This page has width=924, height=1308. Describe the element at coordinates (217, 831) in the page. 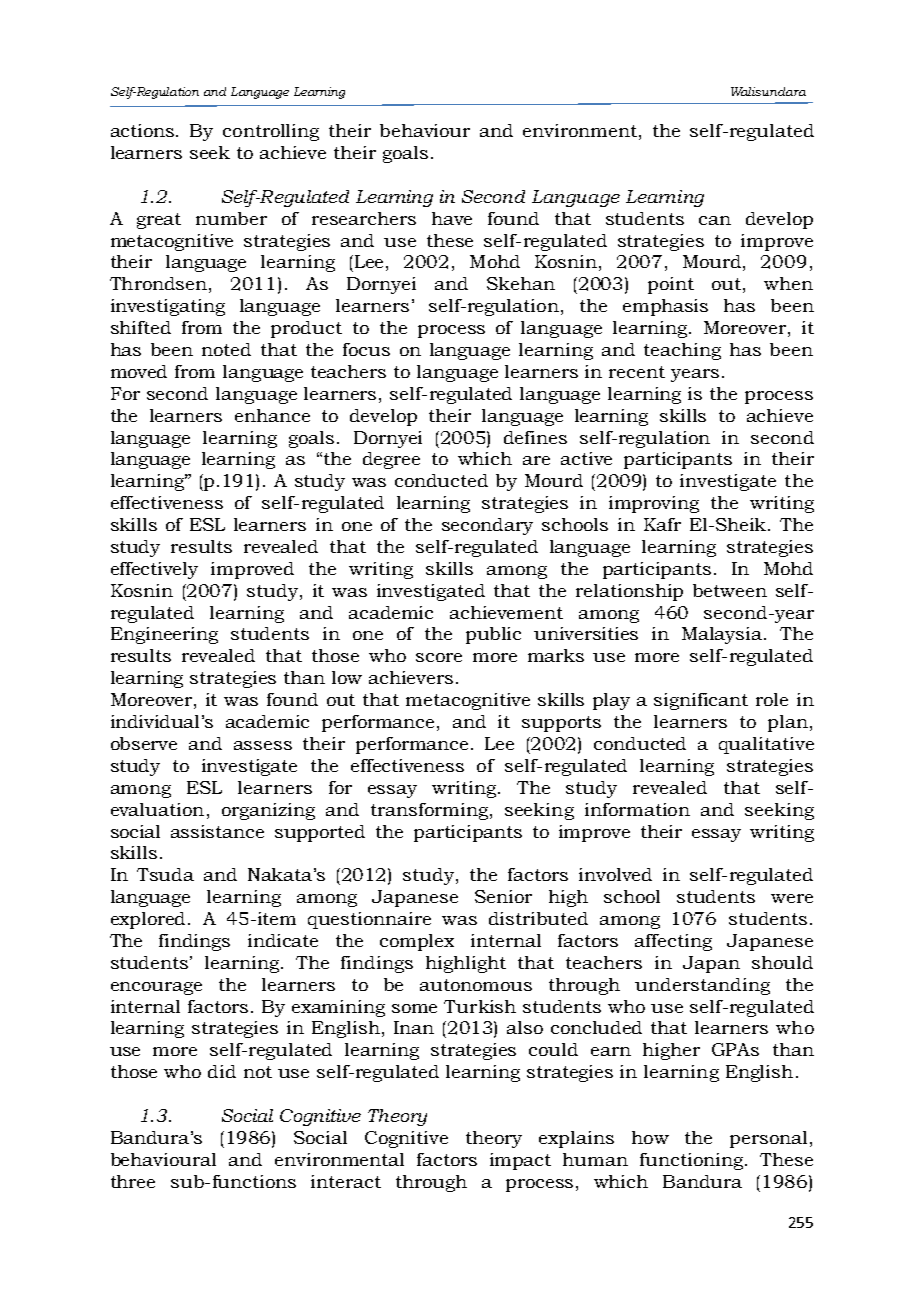

I see `assistance` at that location.
